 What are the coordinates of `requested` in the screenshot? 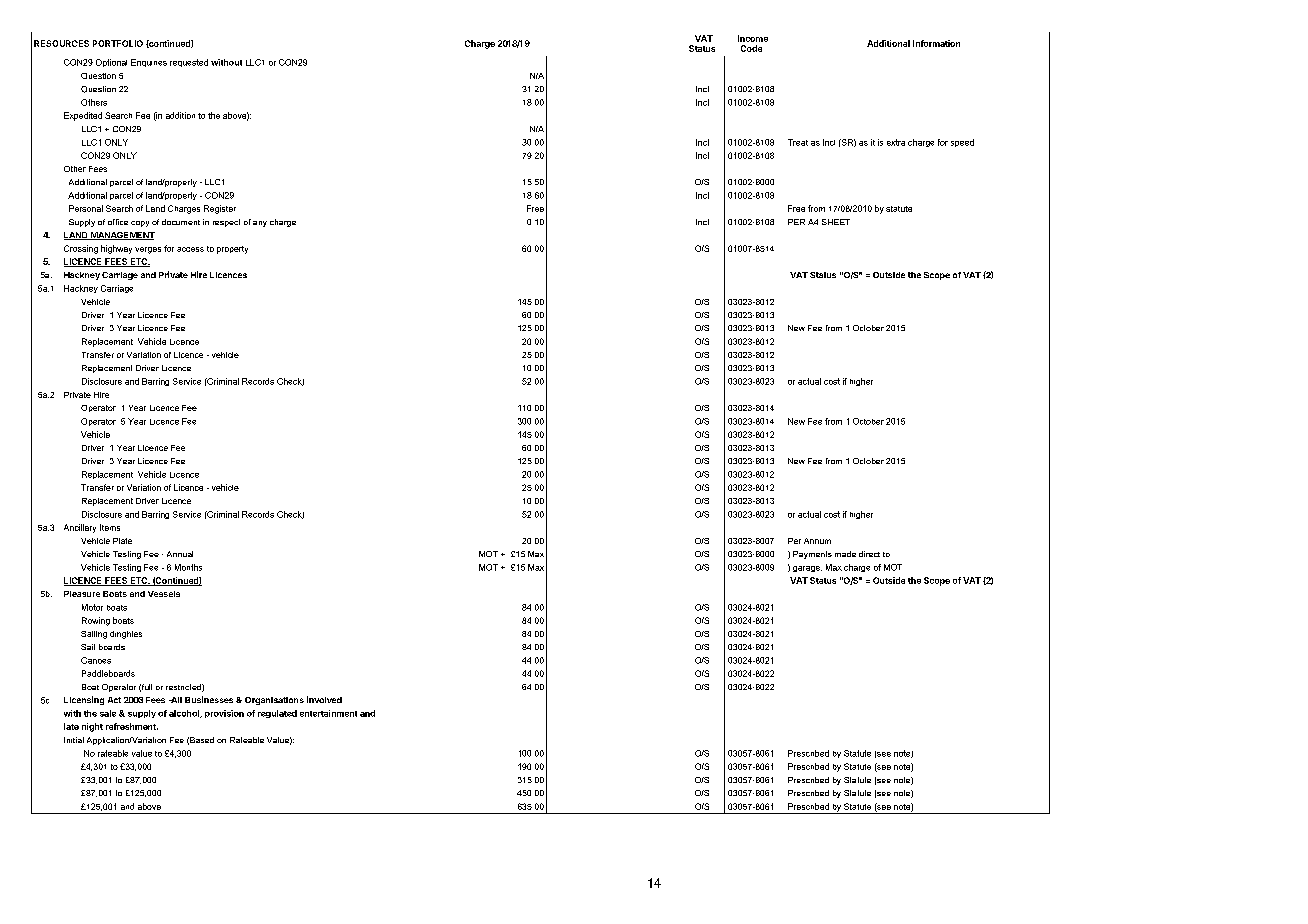 It's located at (189, 63).
